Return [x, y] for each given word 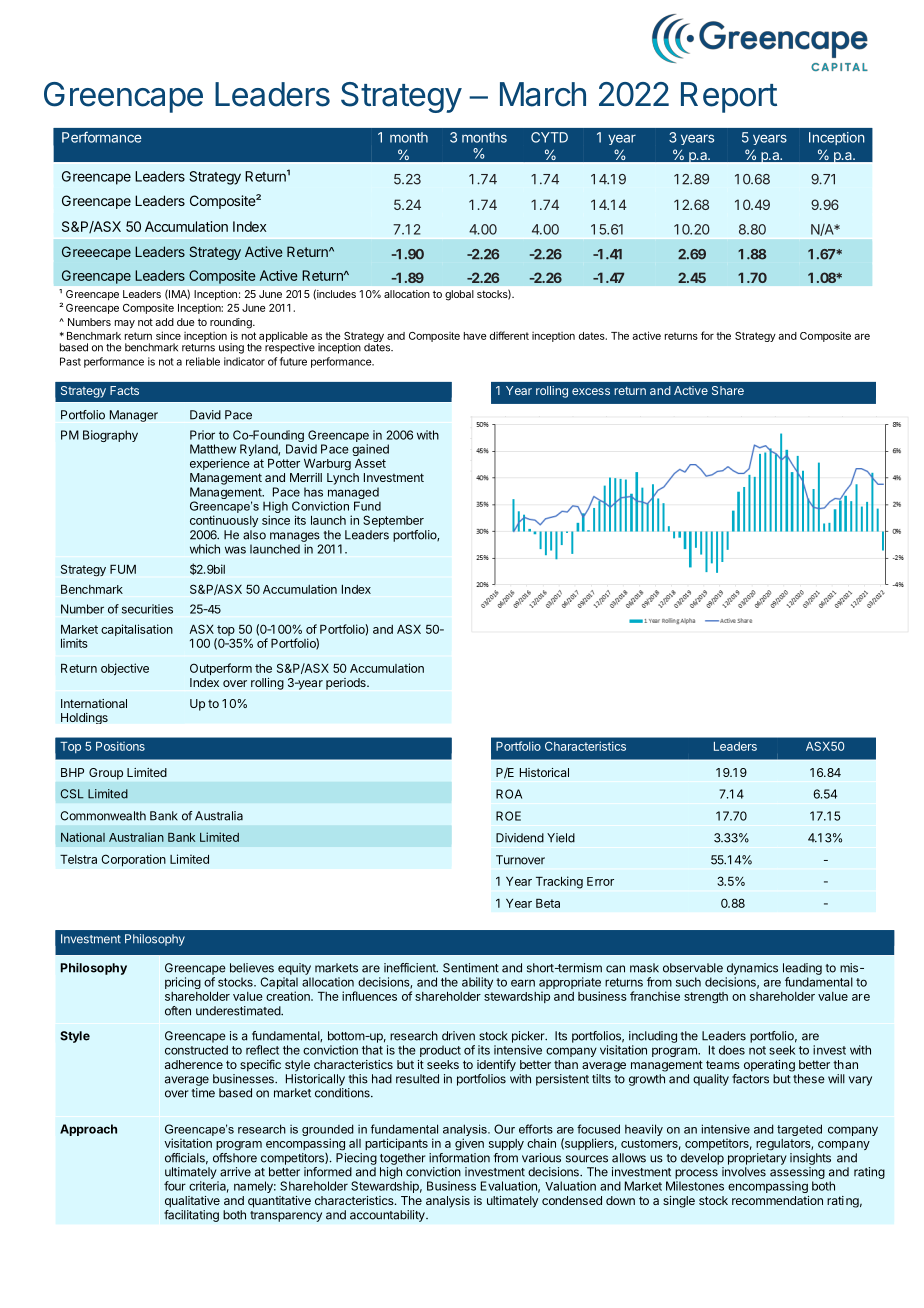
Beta [548, 903]
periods [347, 684]
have [475, 336]
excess [591, 391]
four [175, 1186]
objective [125, 669]
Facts [124, 390]
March [543, 94]
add [164, 322]
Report [729, 97]
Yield [561, 838]
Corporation [133, 860]
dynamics [752, 969]
